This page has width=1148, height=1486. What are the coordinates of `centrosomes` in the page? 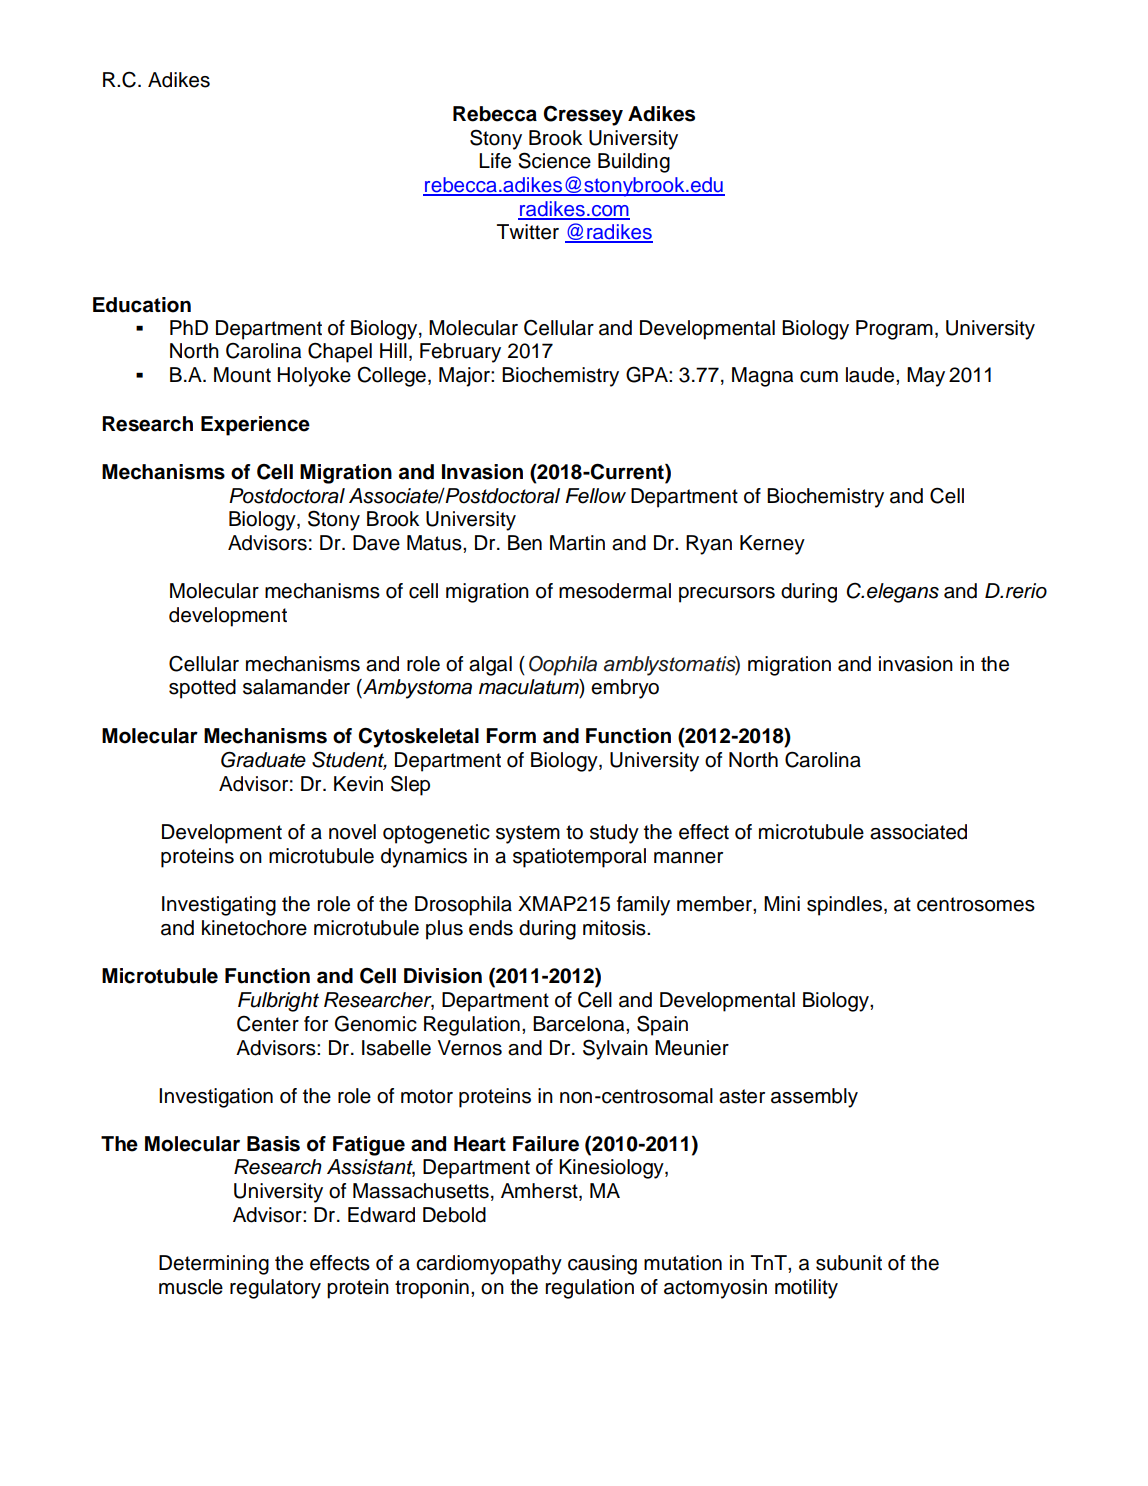 It's located at (976, 904).
